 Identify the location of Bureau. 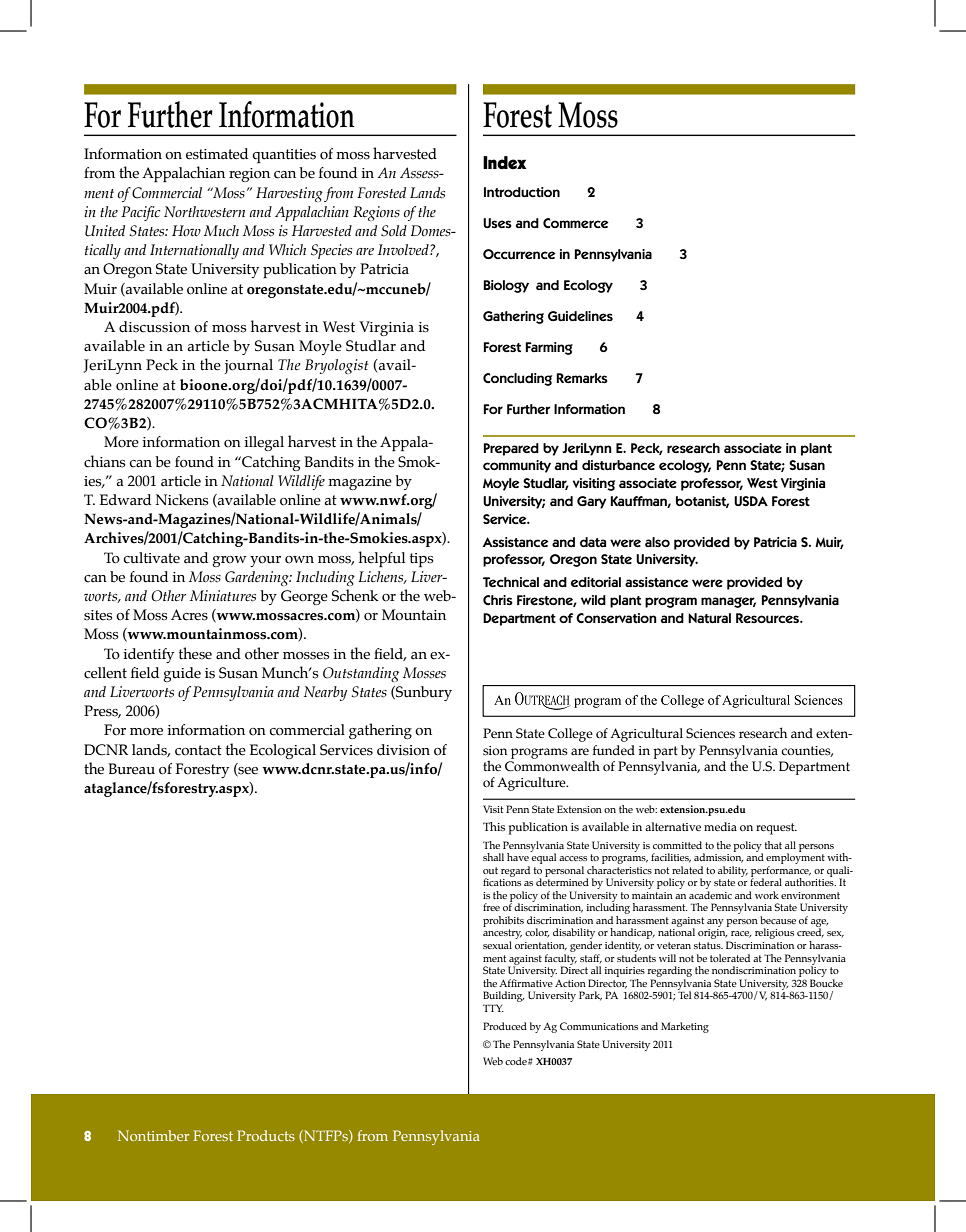
(131, 769).
